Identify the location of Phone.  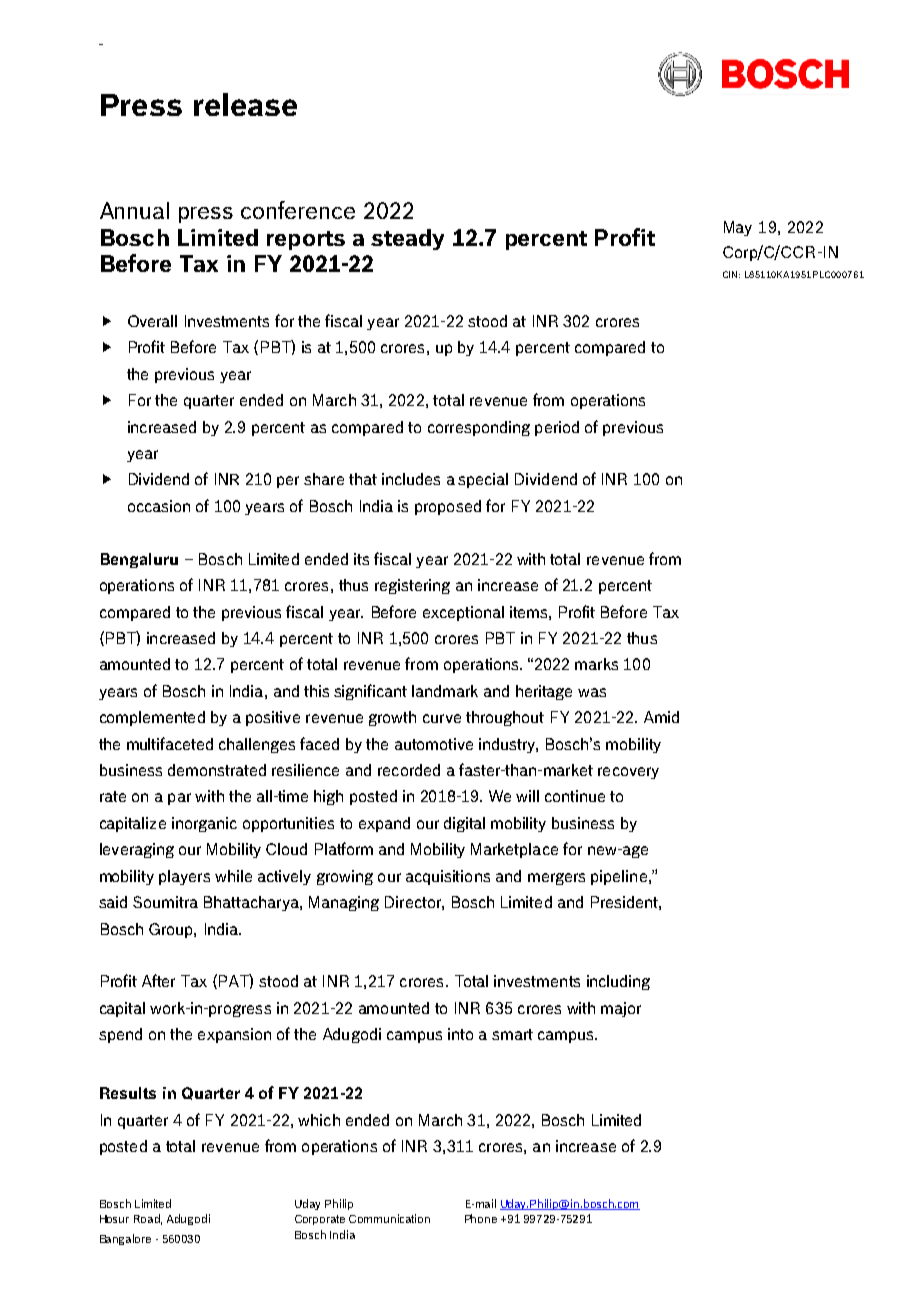
(481, 1218).
